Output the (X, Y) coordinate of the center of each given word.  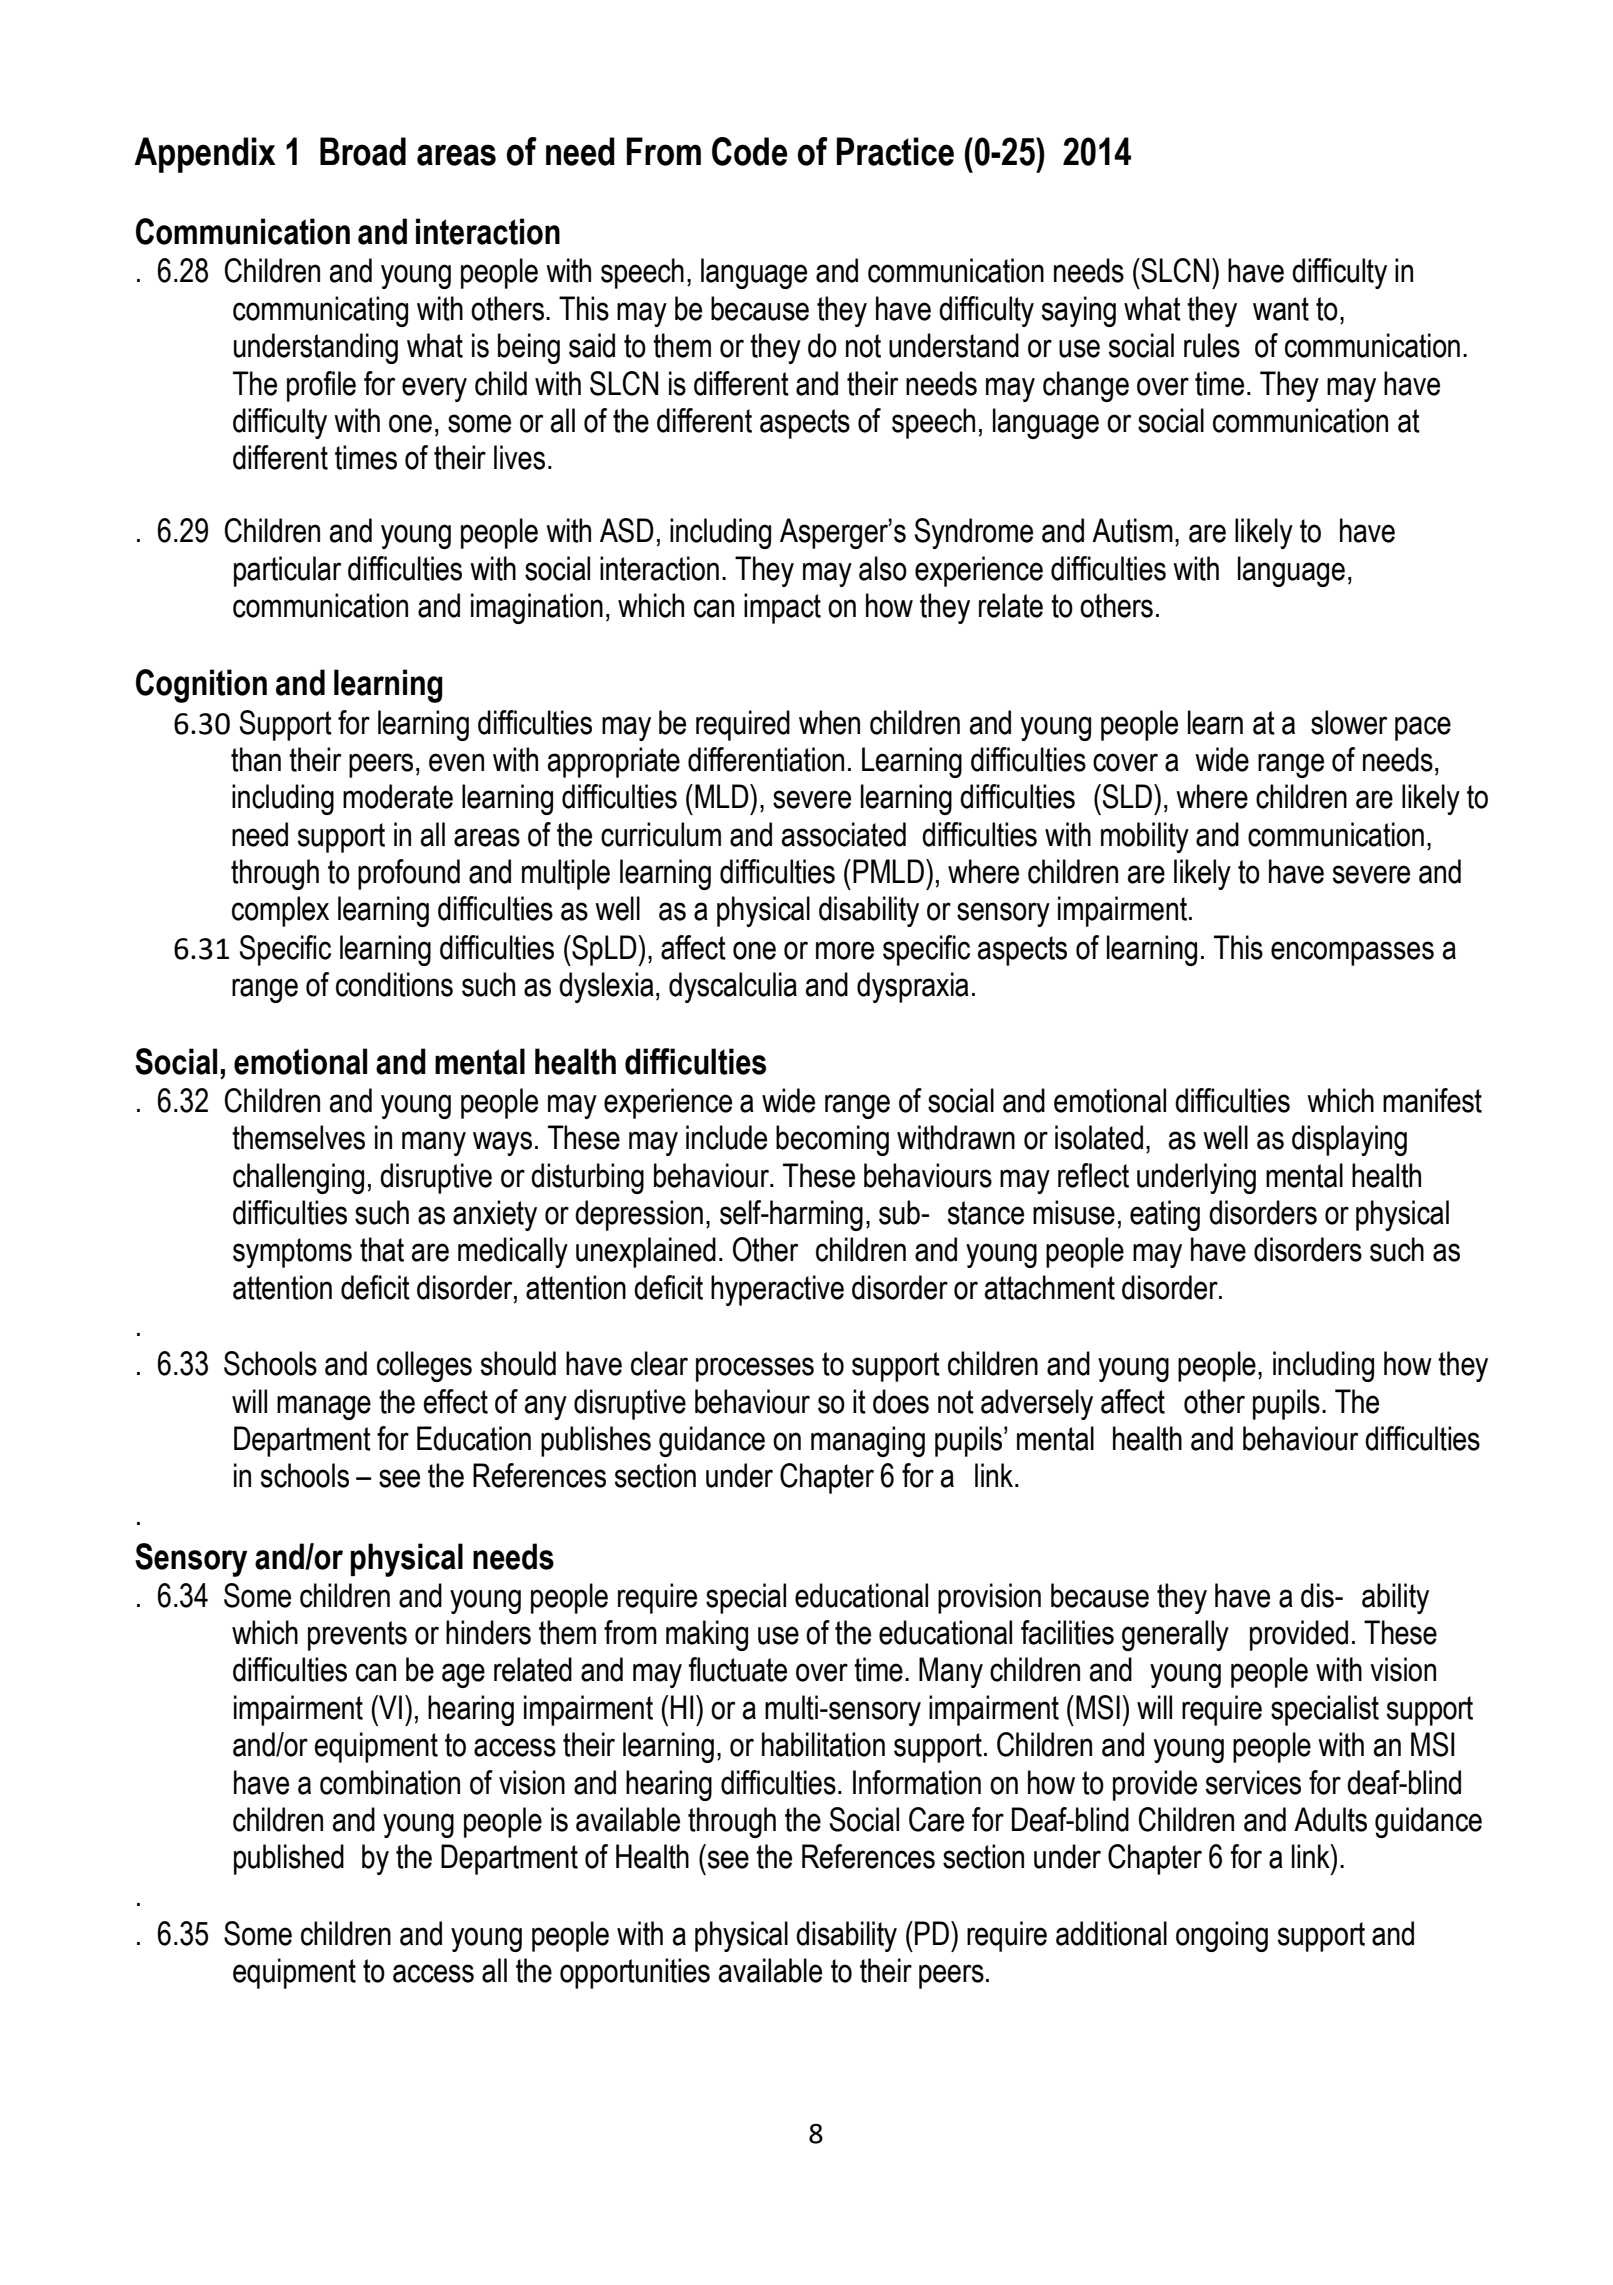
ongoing (1222, 1936)
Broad (363, 151)
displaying (1349, 1140)
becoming (832, 1140)
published (289, 1859)
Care (936, 1819)
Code (750, 151)
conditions (394, 984)
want (1281, 309)
